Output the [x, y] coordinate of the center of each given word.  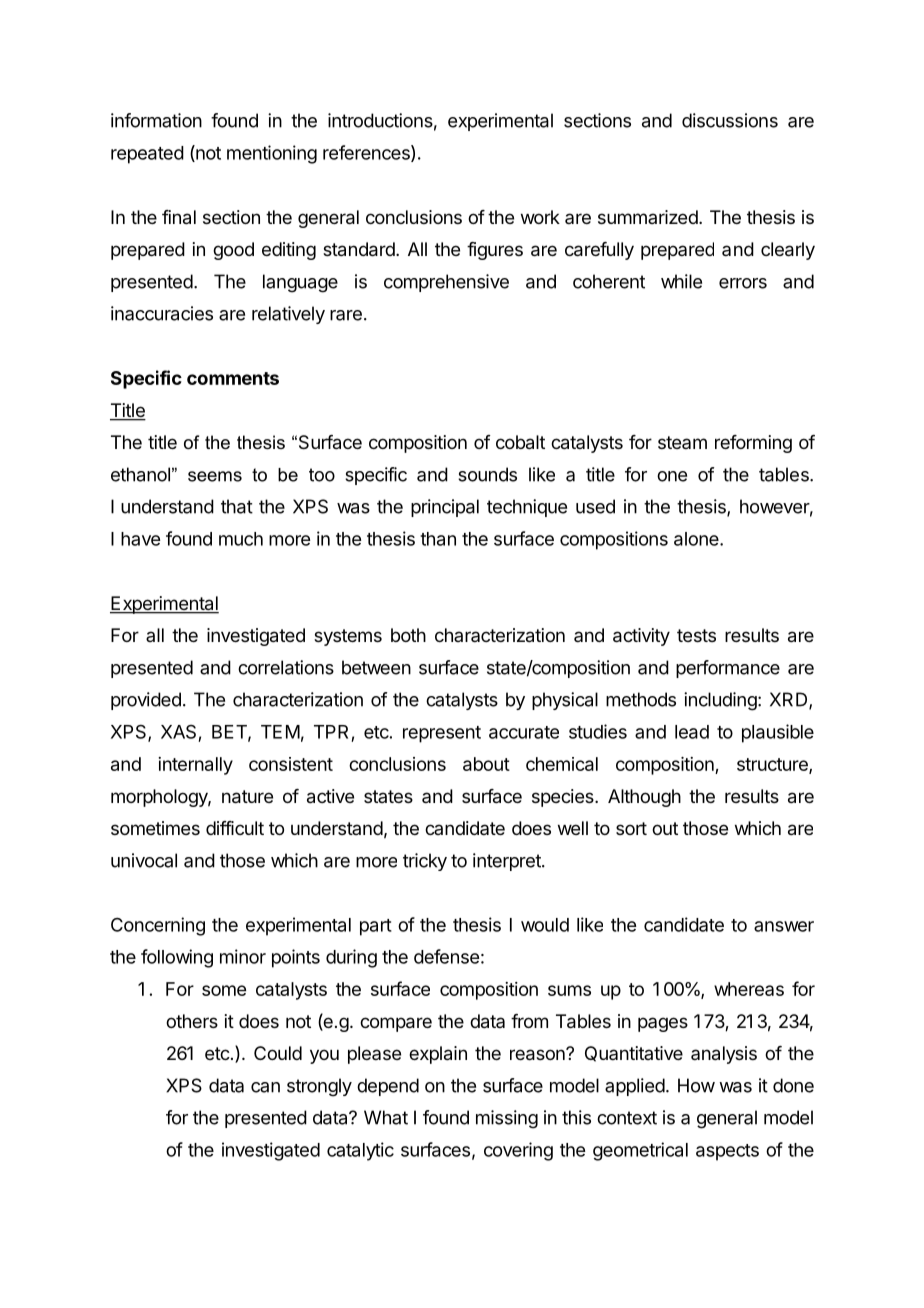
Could [278, 1053]
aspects [727, 1152]
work [540, 217]
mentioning [272, 154]
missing [507, 1119]
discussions [730, 120]
